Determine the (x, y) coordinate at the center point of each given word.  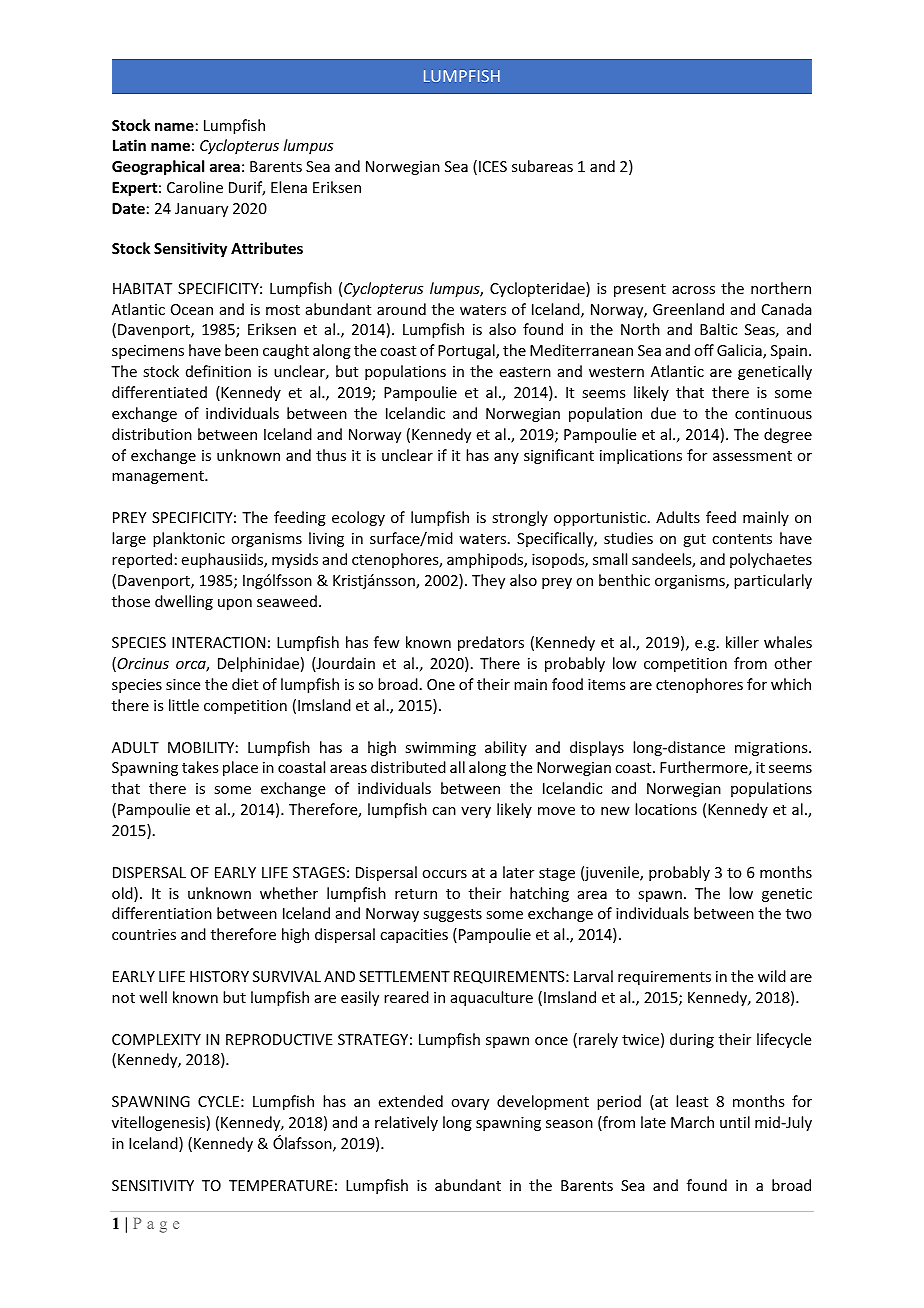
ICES (493, 166)
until (735, 1122)
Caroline (195, 187)
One (441, 684)
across (693, 290)
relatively (406, 1123)
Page (156, 1225)
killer (742, 642)
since (183, 684)
